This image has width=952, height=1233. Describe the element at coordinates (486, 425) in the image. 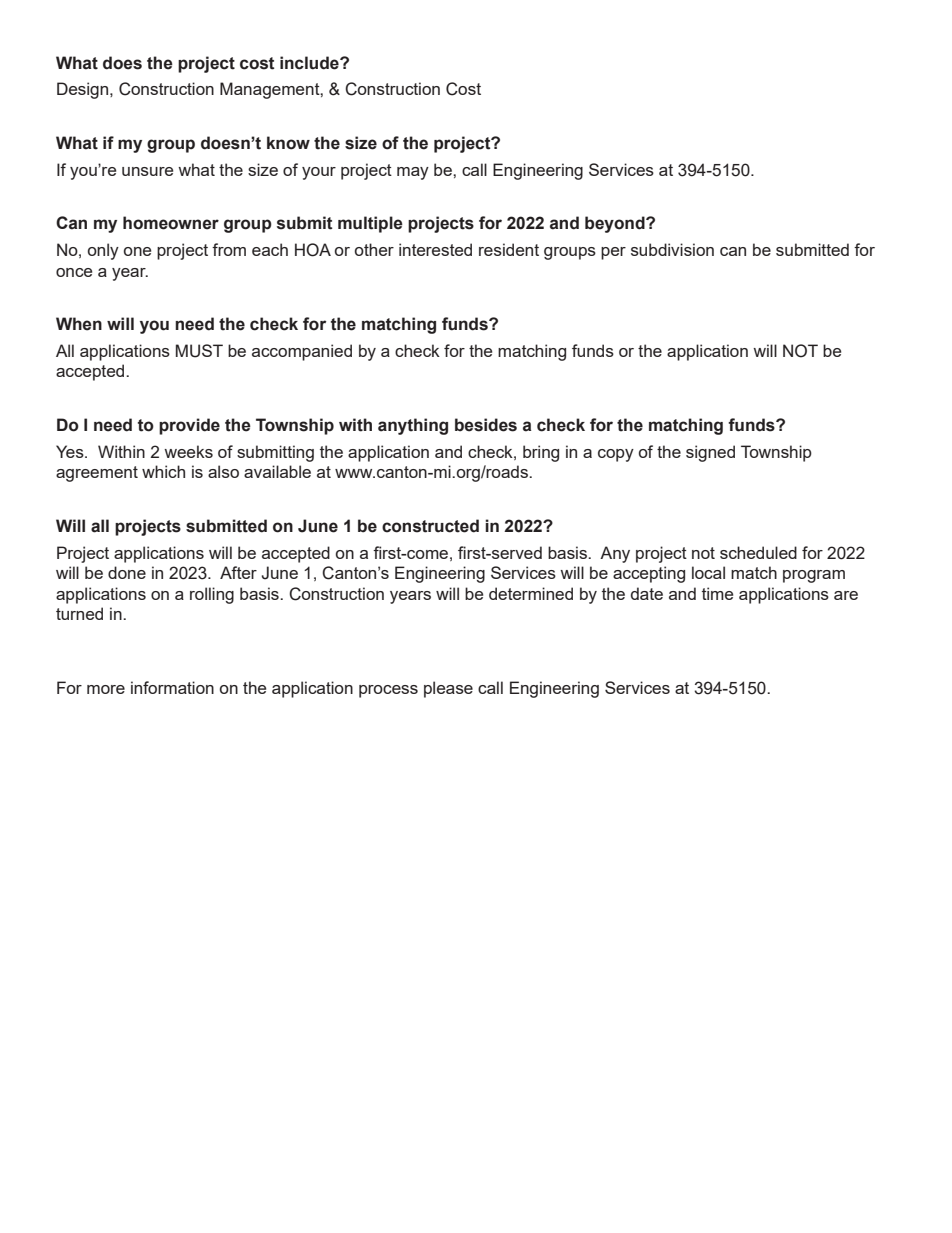

I see `besides` at that location.
